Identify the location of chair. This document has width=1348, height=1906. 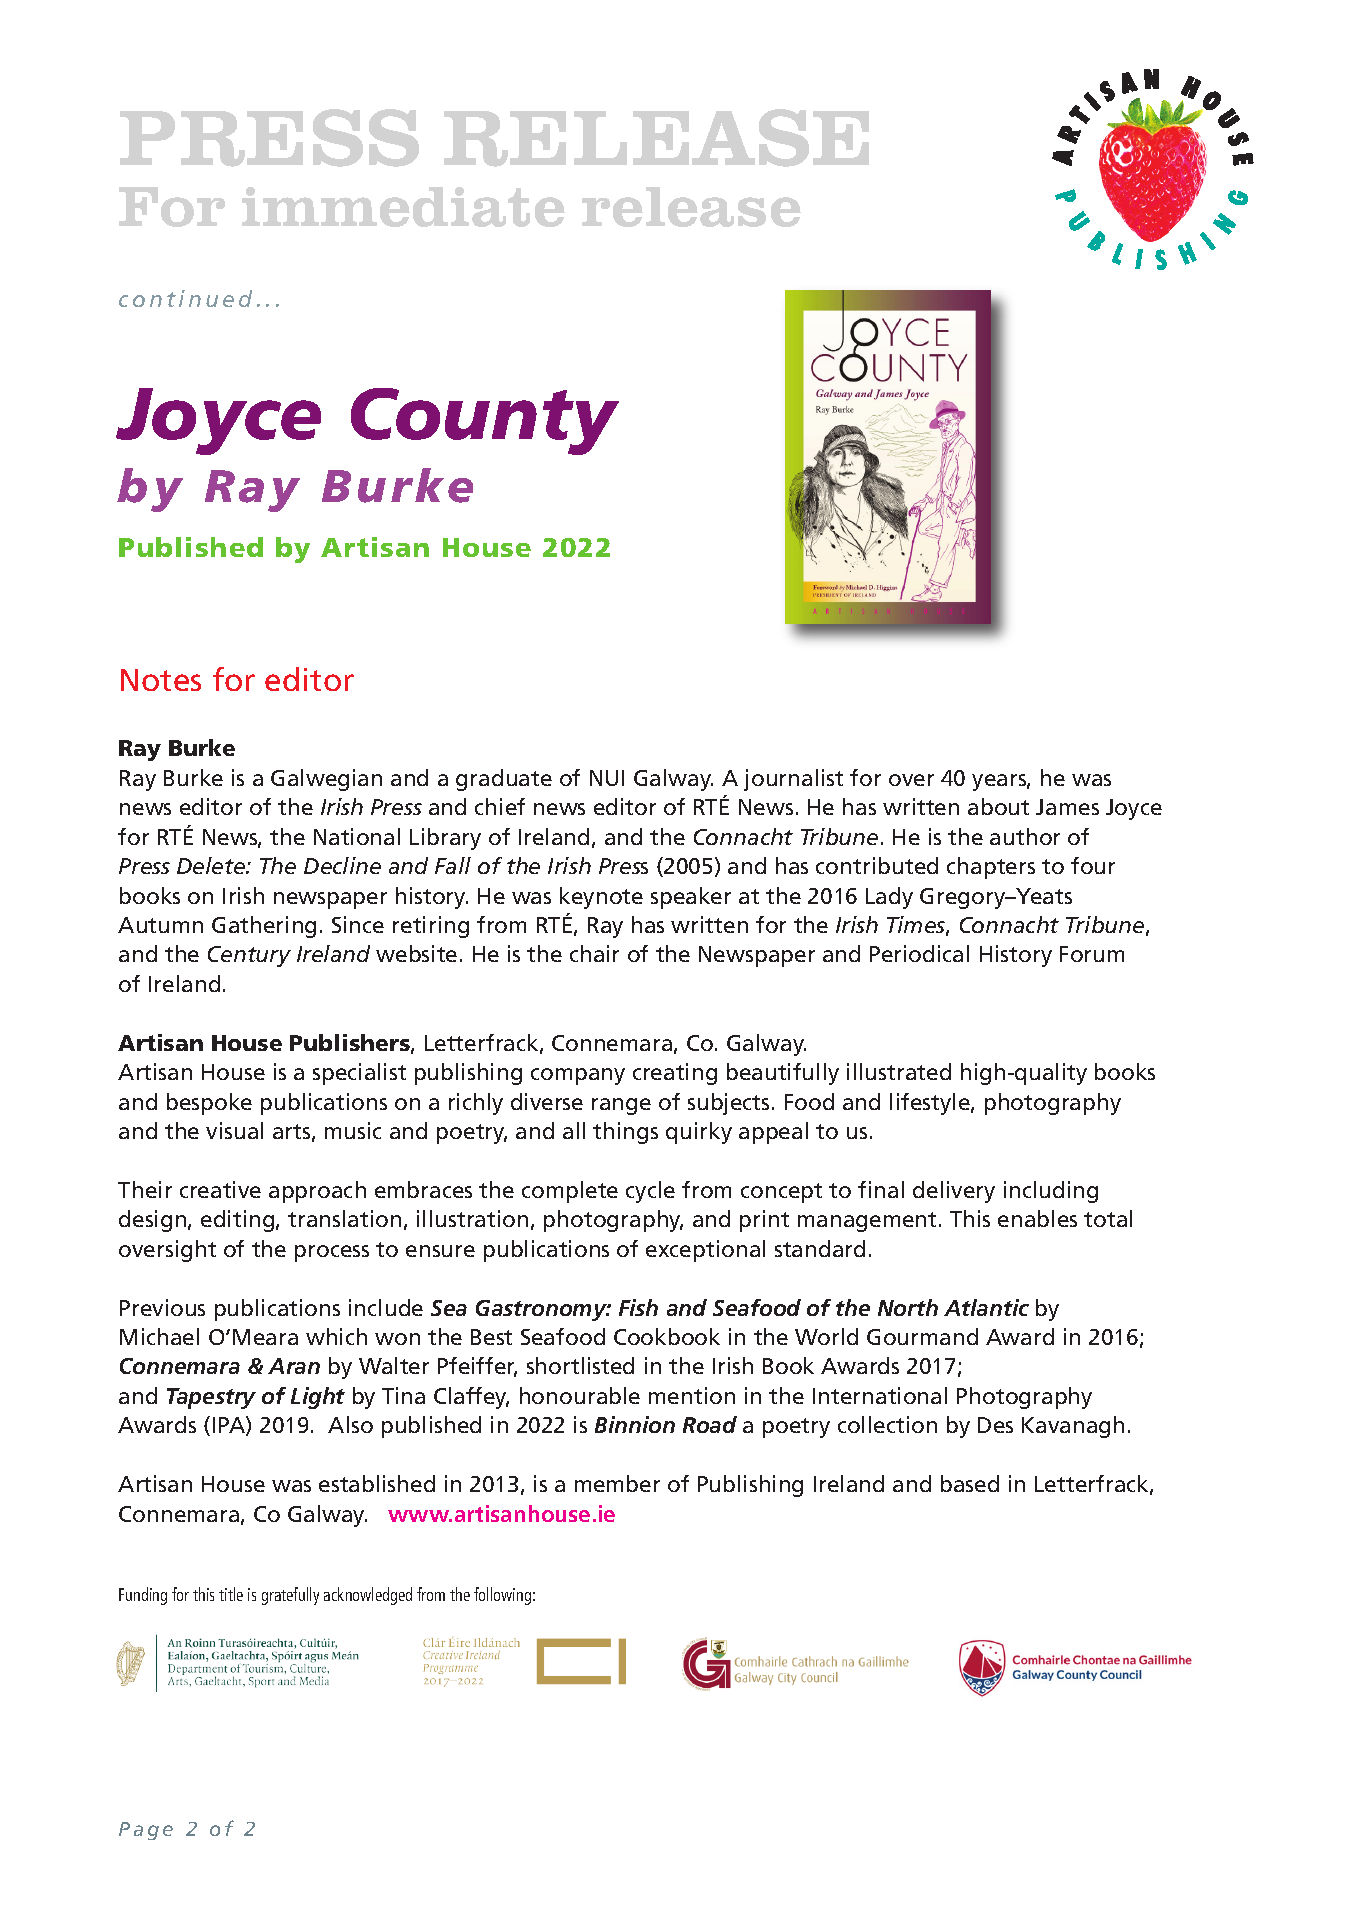
(594, 953).
